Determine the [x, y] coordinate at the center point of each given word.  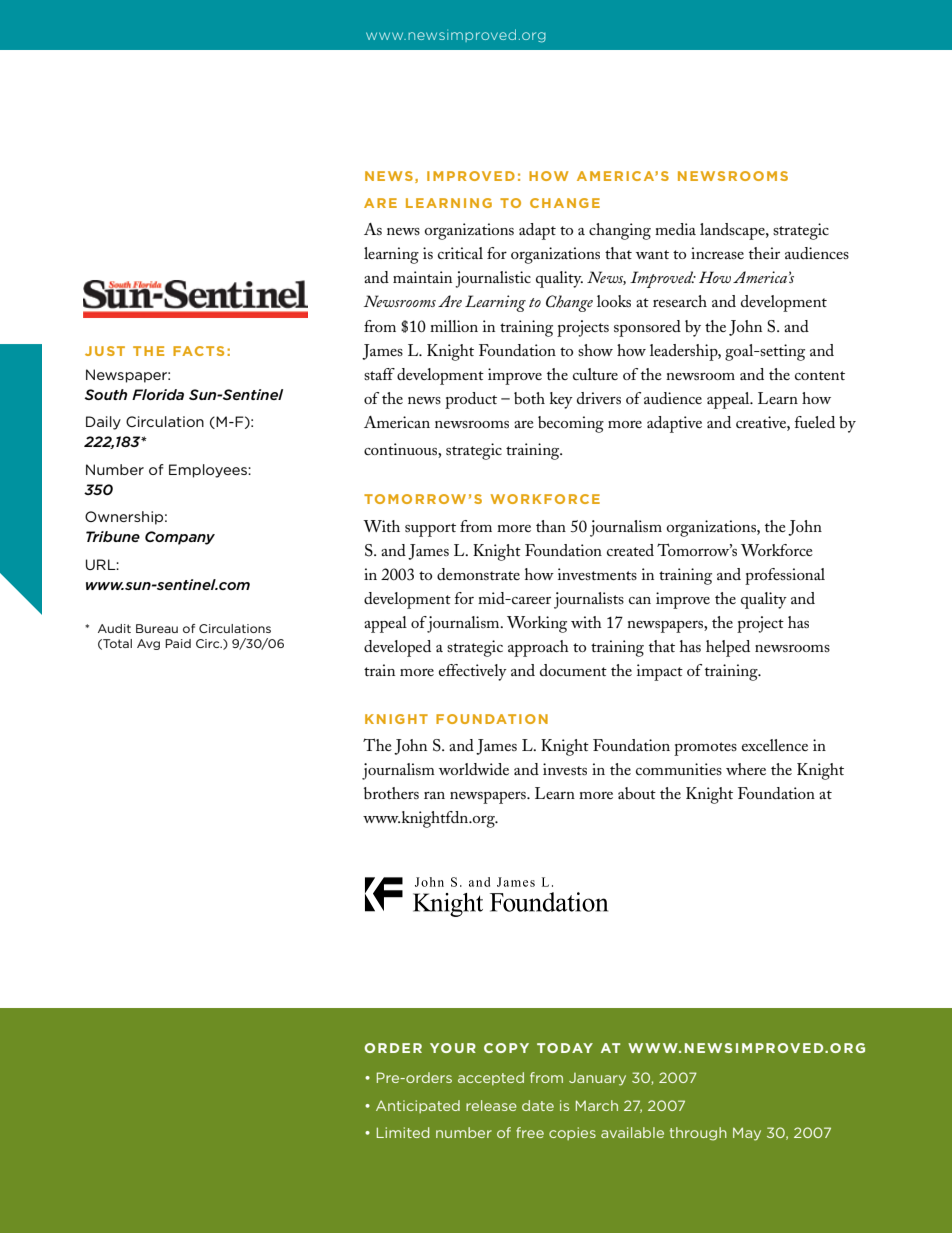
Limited [403, 1132]
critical [460, 253]
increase [717, 253]
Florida [158, 394]
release [491, 1105]
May [747, 1134]
